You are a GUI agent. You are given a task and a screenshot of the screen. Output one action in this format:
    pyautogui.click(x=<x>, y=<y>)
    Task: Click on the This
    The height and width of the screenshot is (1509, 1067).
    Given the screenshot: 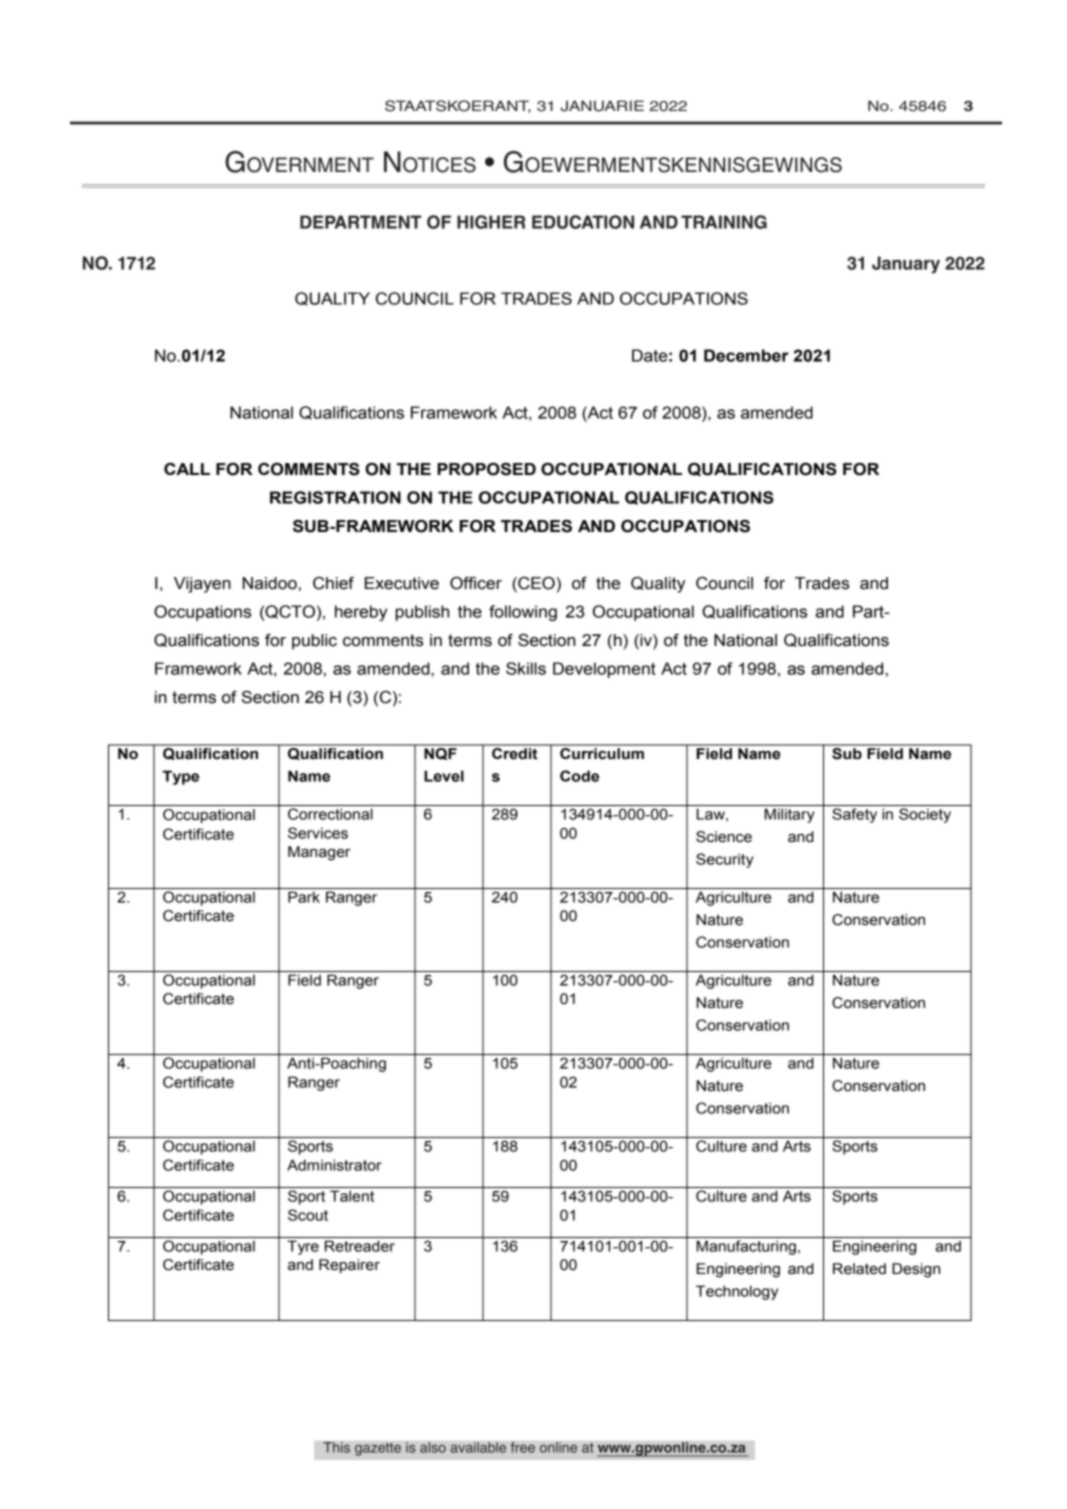 What is the action you would take?
    pyautogui.click(x=336, y=1447)
